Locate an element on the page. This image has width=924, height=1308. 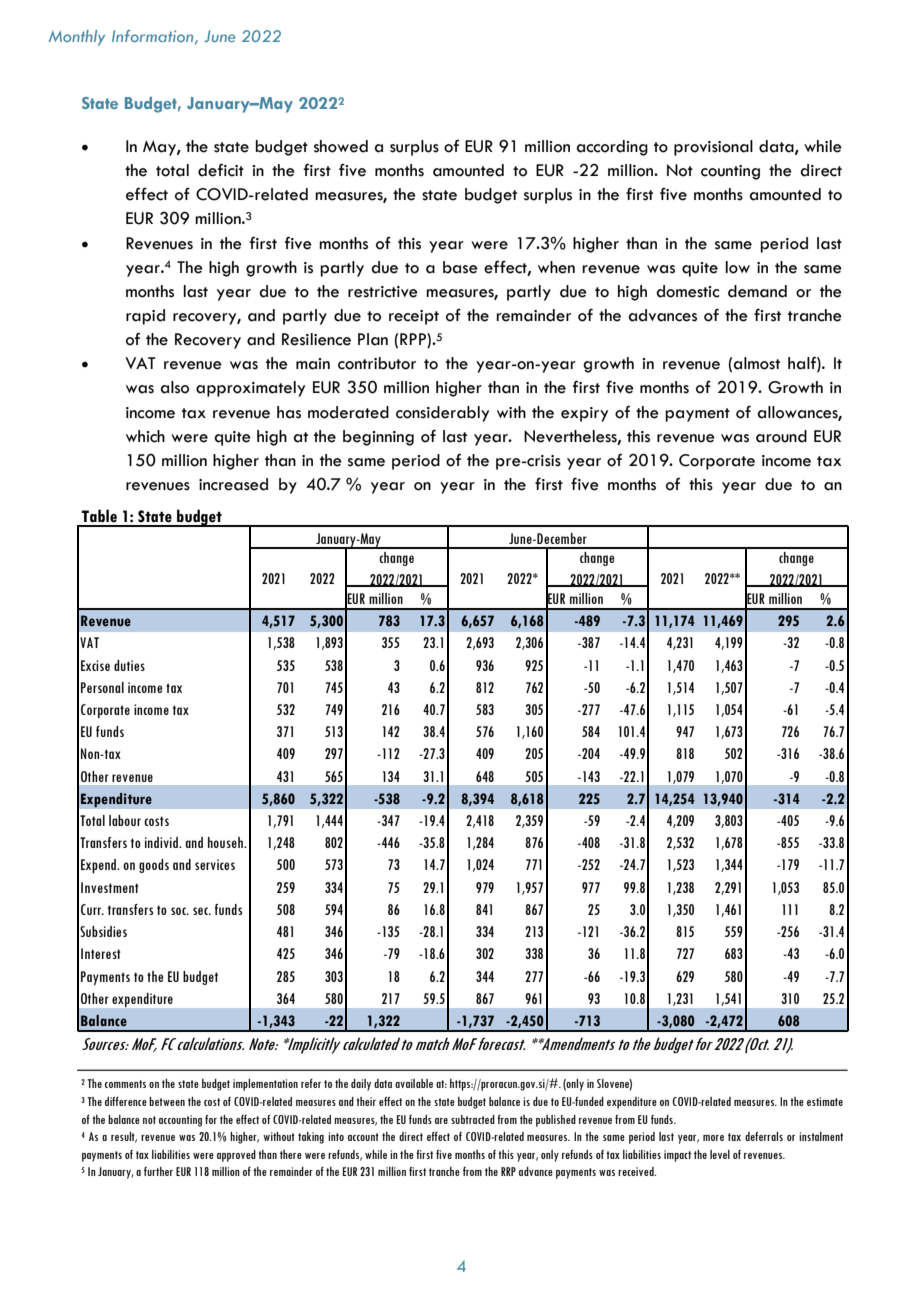
which is located at coordinates (145, 436).
